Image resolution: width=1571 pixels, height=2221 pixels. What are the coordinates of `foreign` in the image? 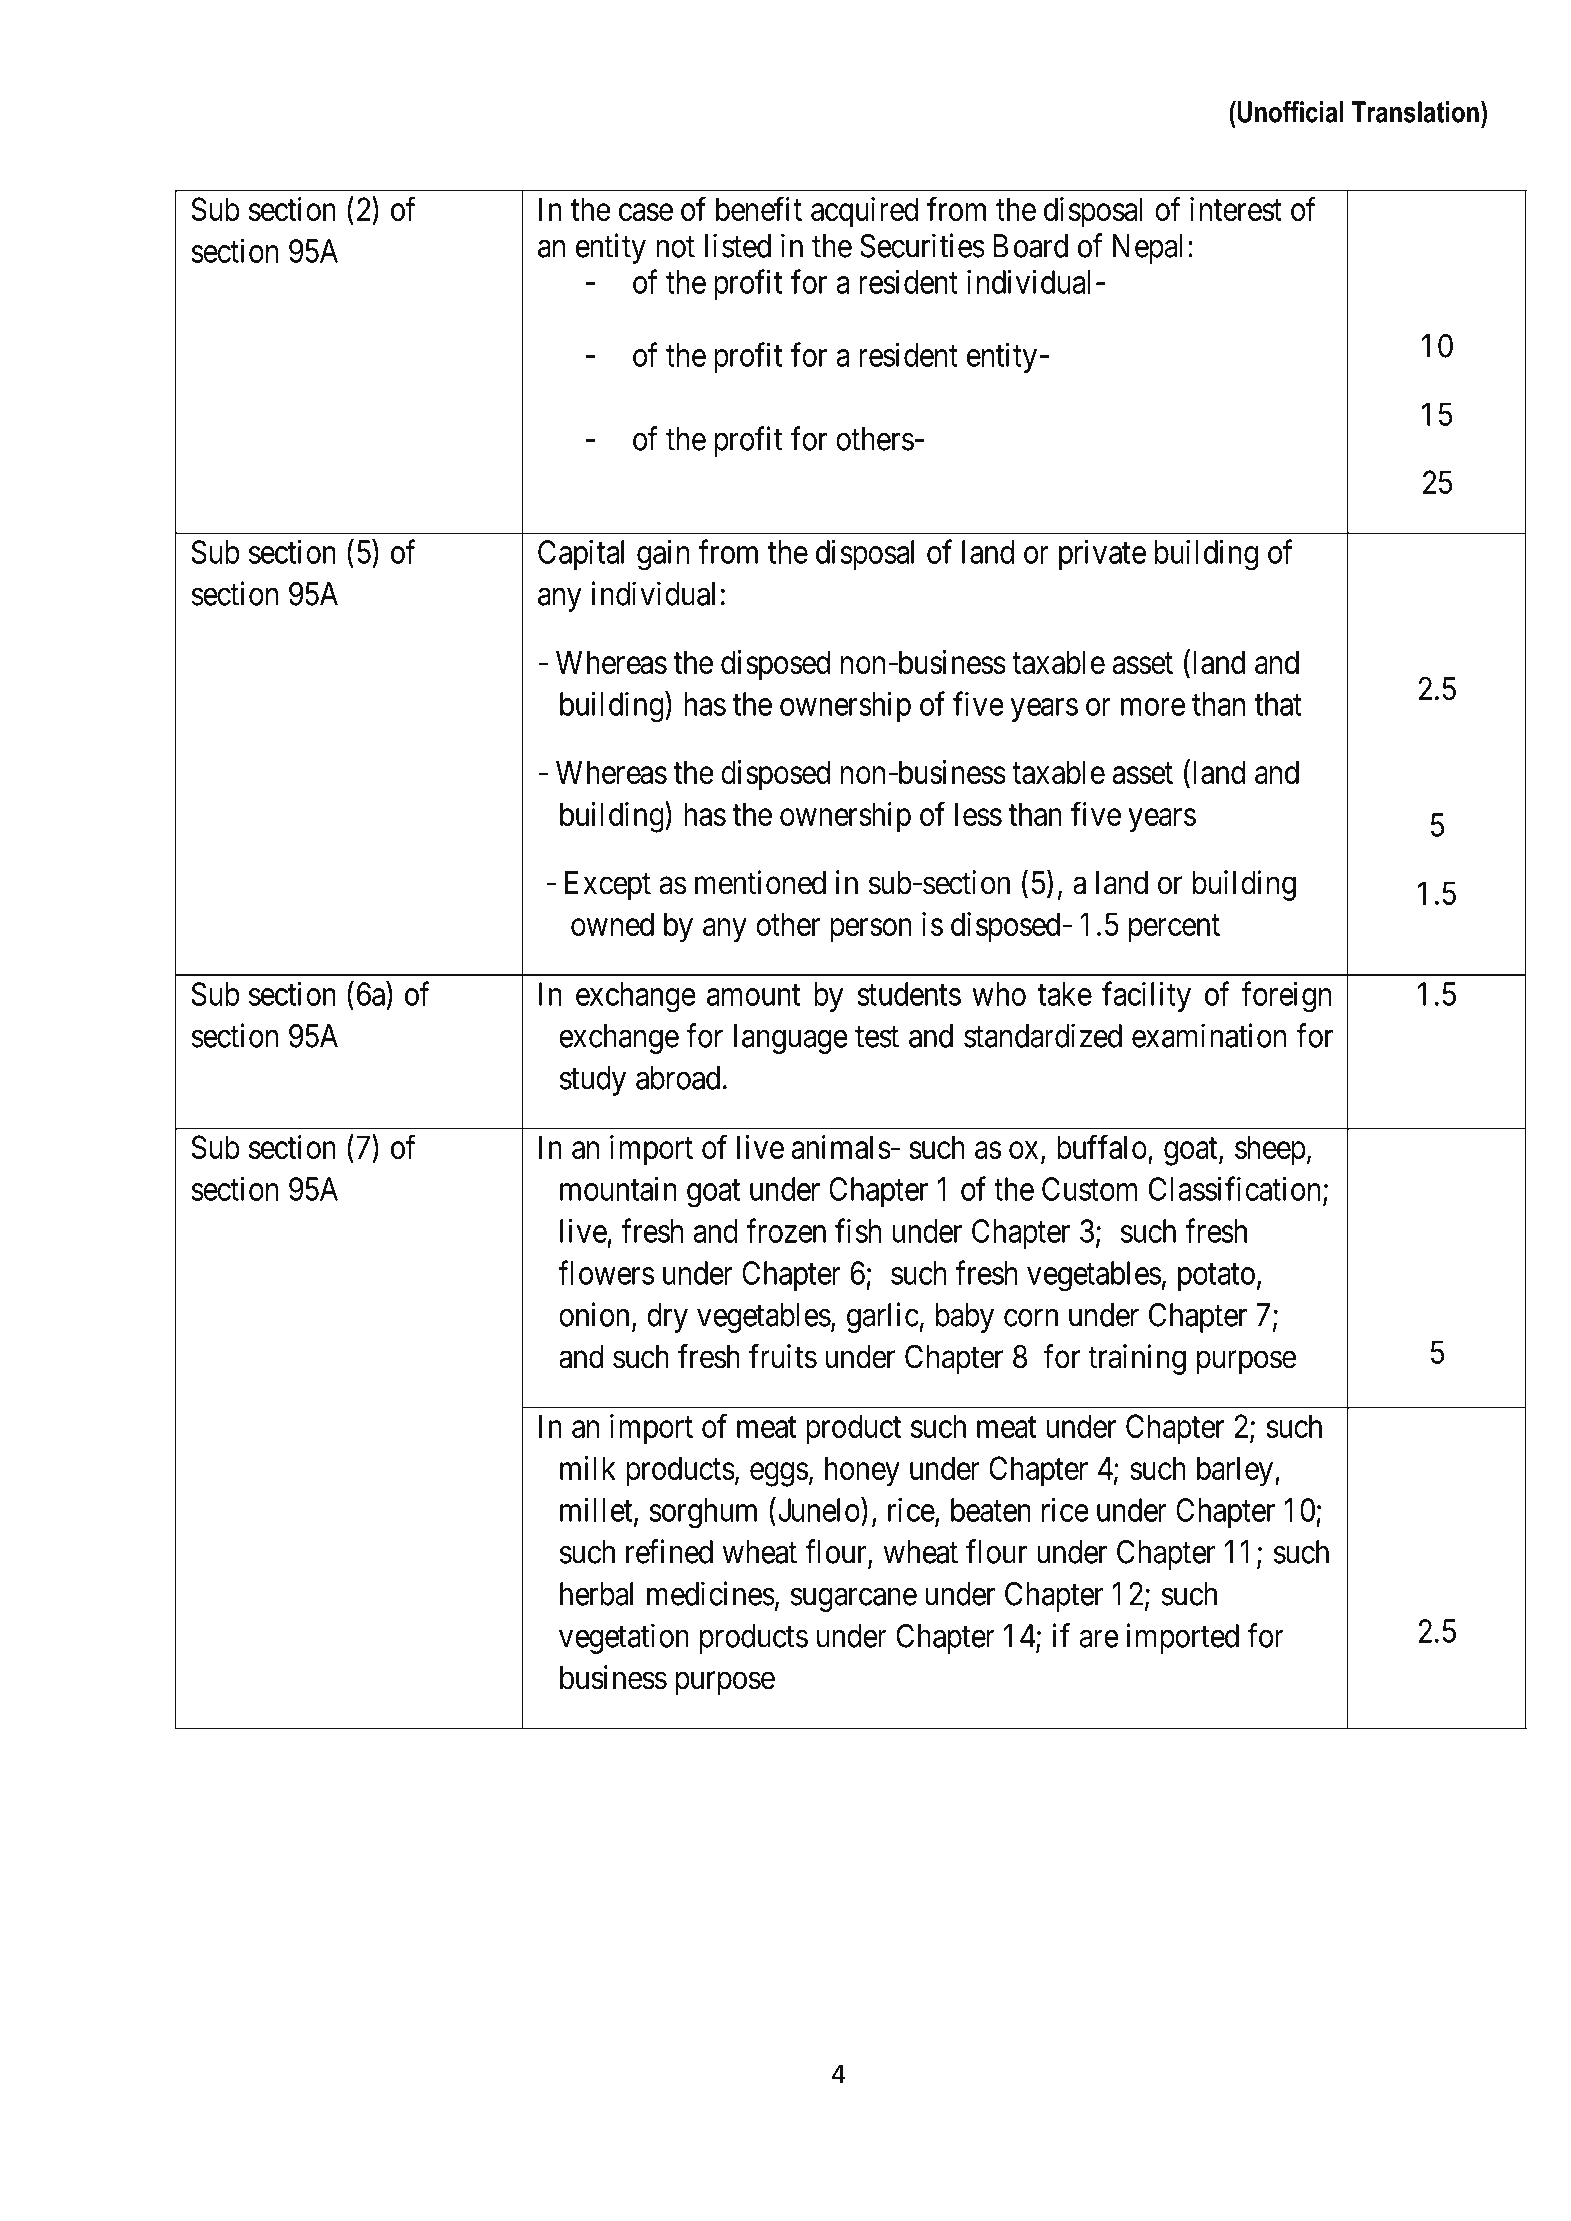 It's located at (1286, 997).
